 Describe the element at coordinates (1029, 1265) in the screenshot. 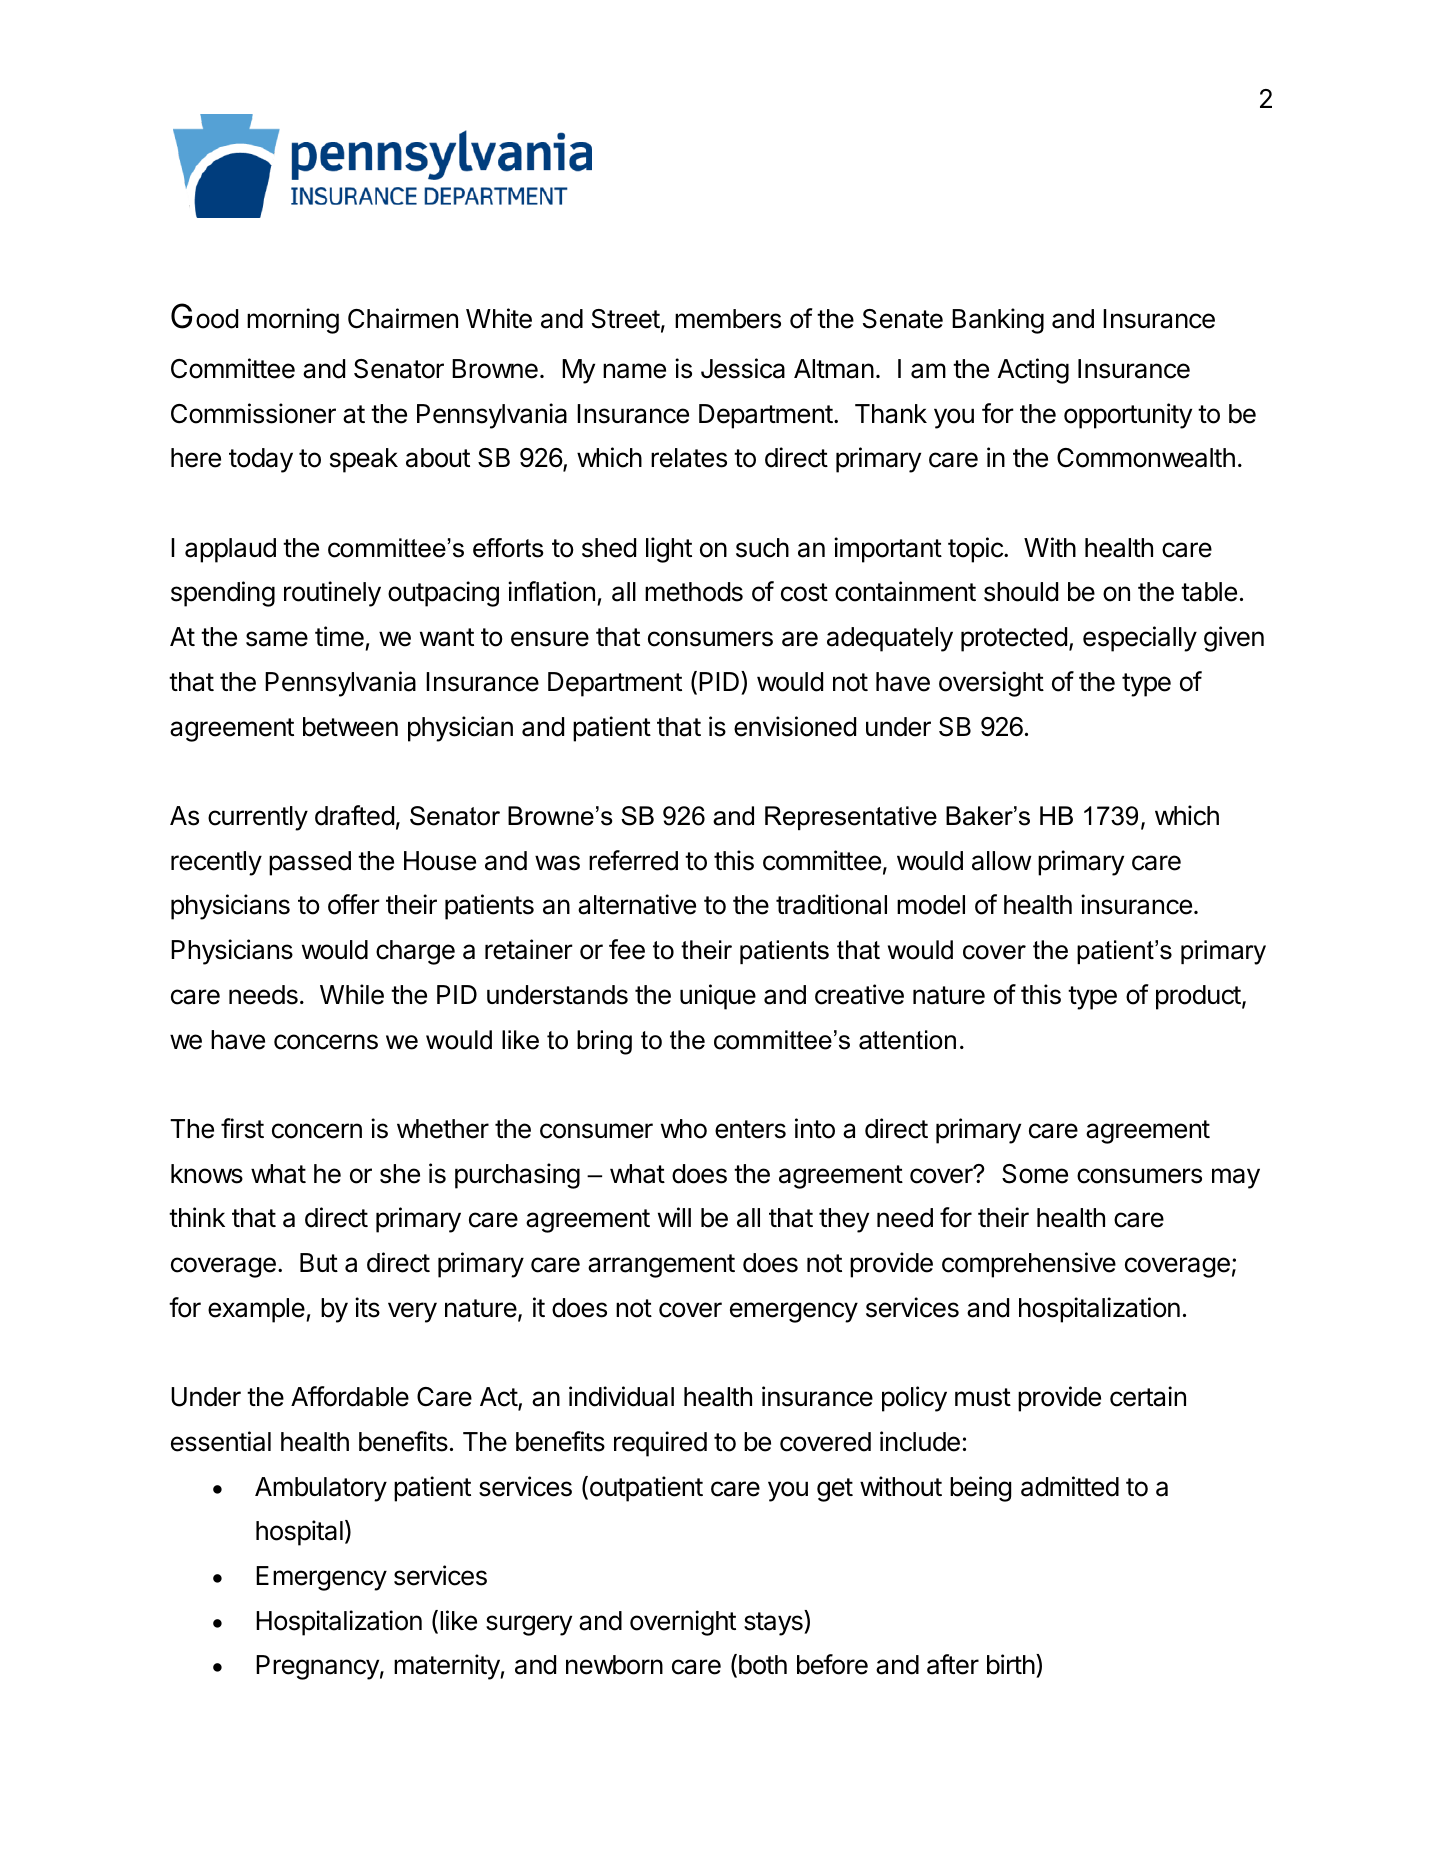

I see `comprehensive` at that location.
